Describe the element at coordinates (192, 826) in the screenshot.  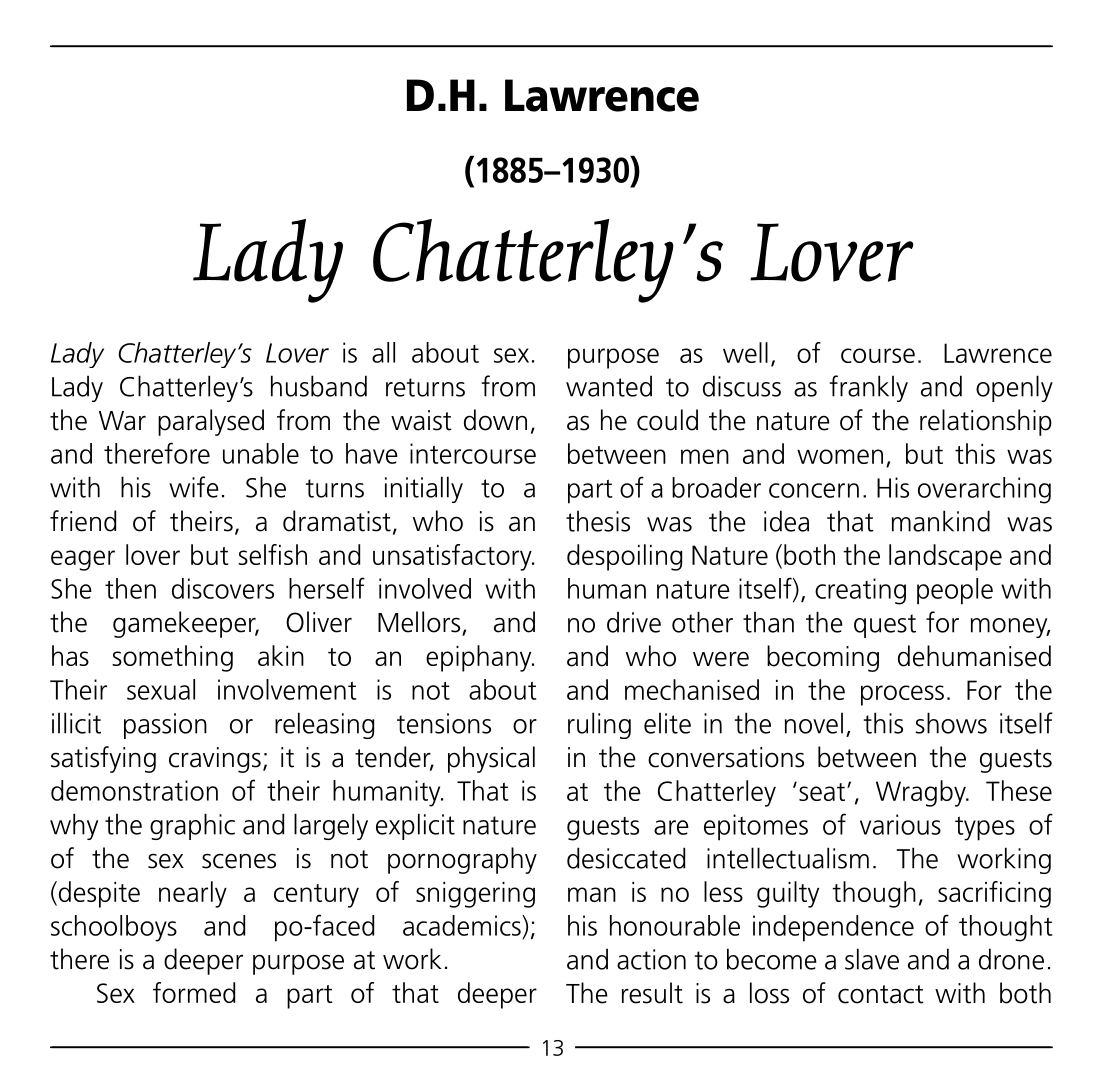
I see `graphic` at that location.
